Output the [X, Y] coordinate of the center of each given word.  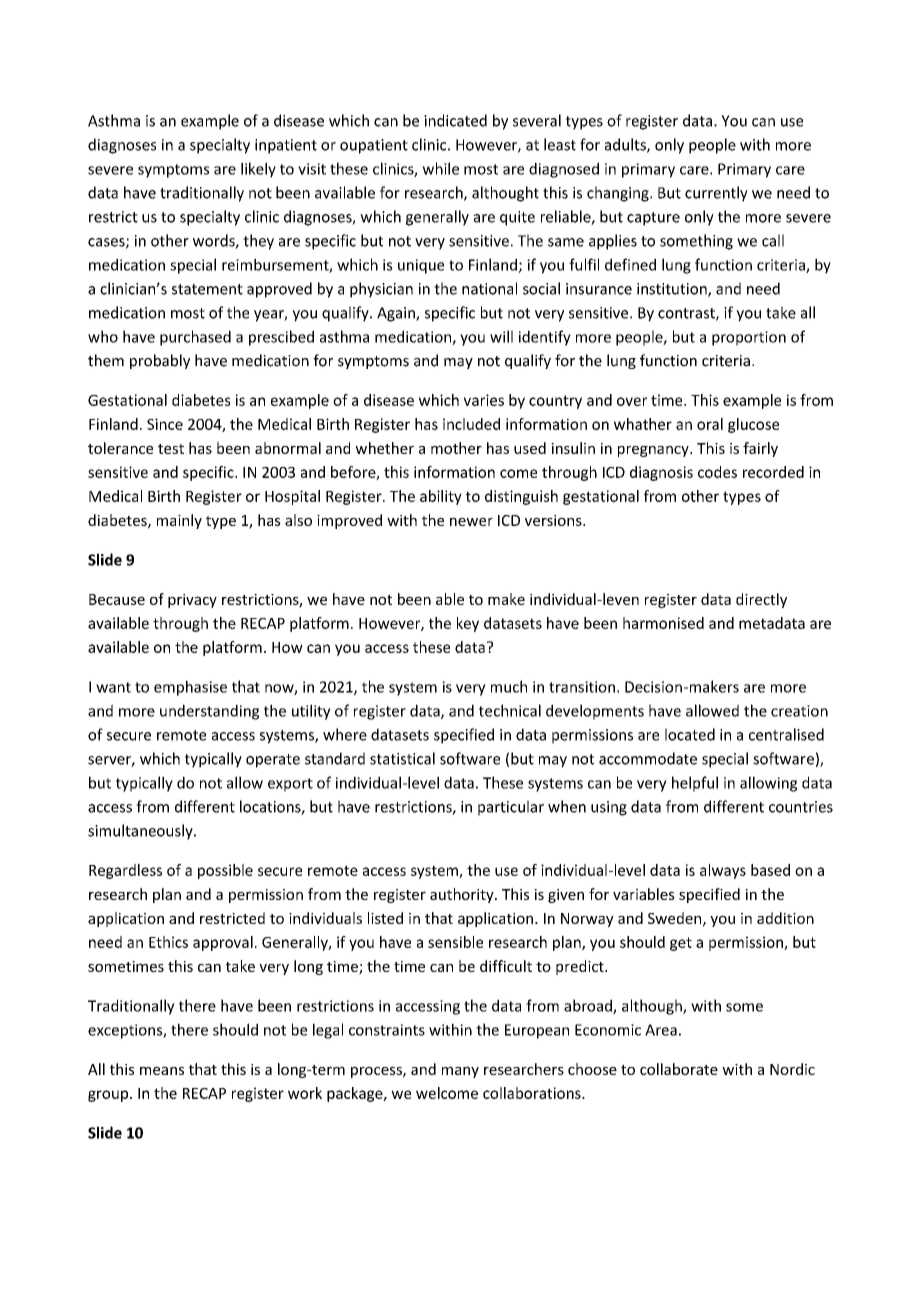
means [162, 1070]
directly [761, 600]
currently [716, 194]
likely [258, 170]
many [460, 1072]
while [440, 168]
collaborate [679, 1069]
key [468, 624]
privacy [192, 601]
